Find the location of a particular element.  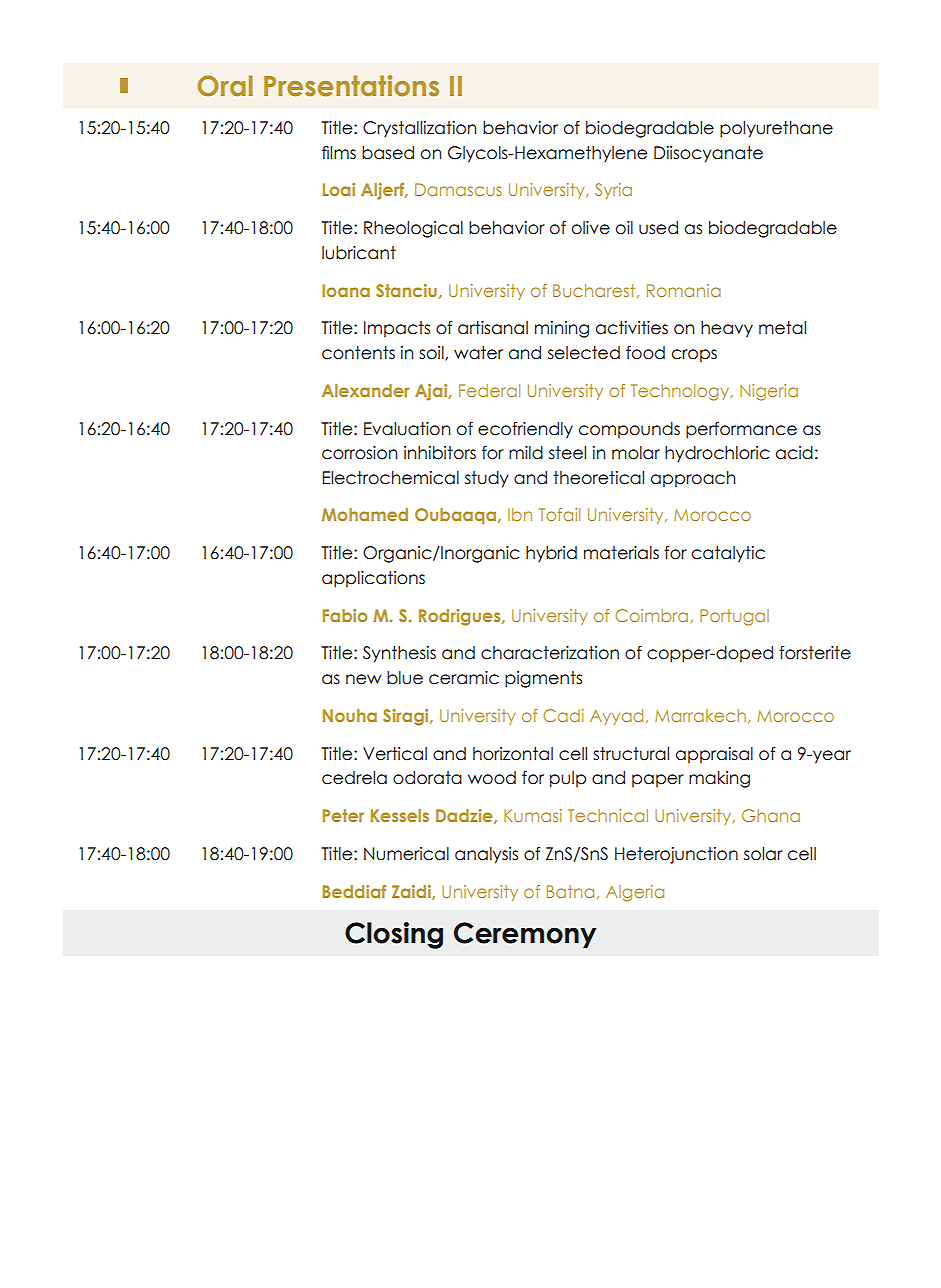

Crystallization is located at coordinates (419, 129).
